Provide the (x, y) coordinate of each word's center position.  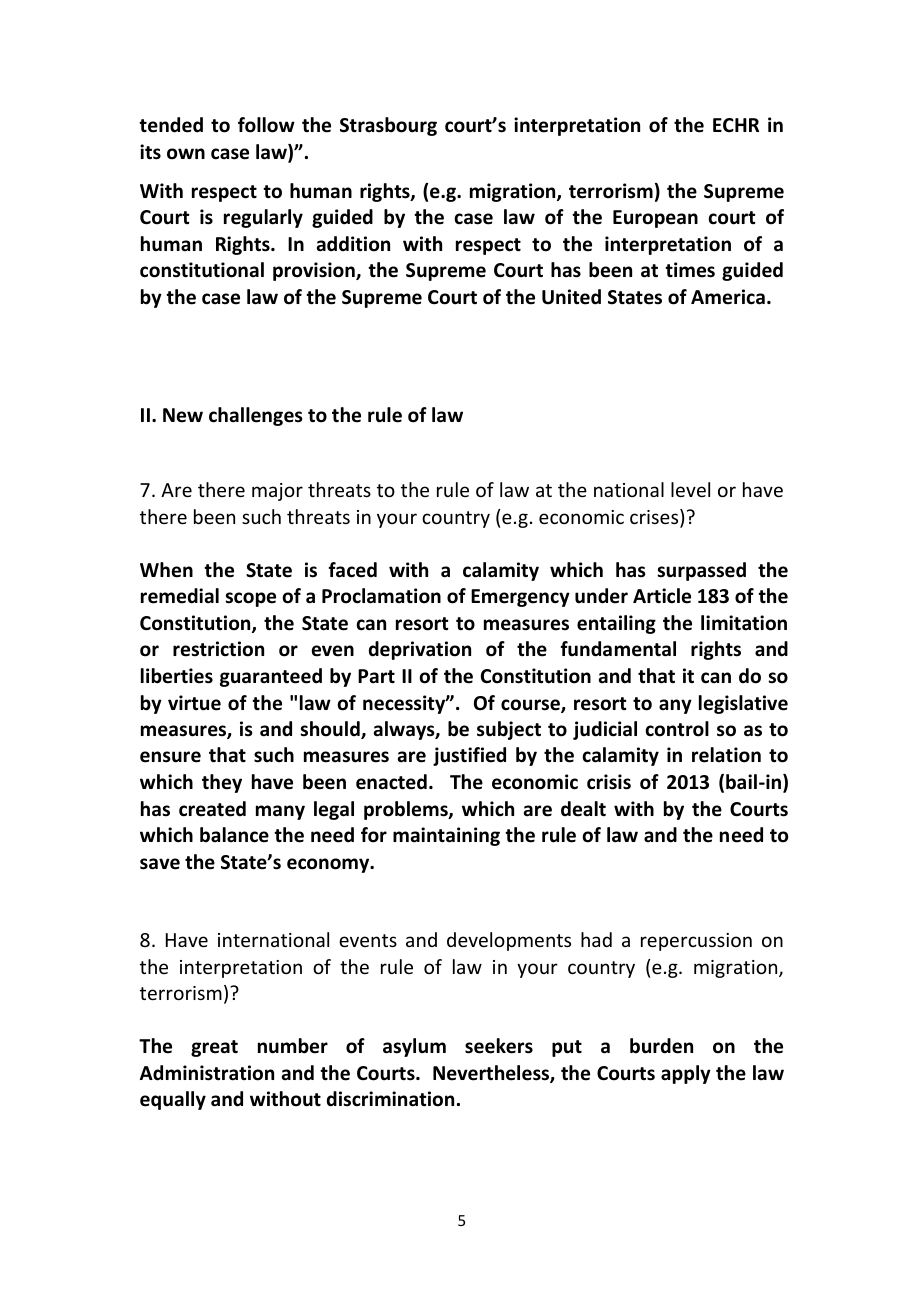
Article (662, 596)
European (655, 219)
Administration (207, 1073)
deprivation (420, 650)
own (186, 154)
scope (250, 599)
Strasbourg (388, 126)
